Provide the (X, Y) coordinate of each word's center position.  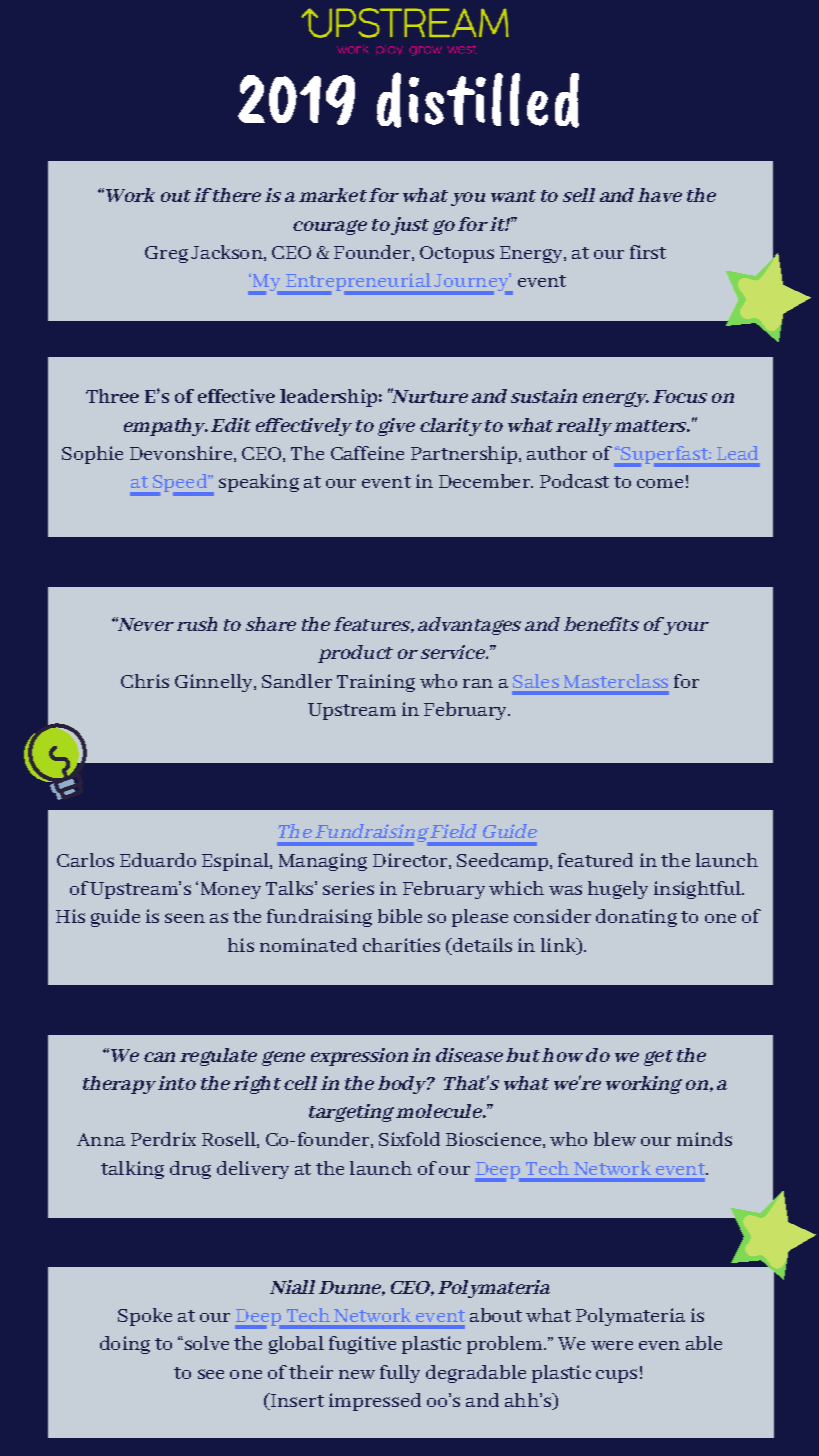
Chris (145, 681)
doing (125, 1345)
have (660, 195)
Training (376, 683)
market (333, 195)
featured (595, 860)
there (237, 195)
